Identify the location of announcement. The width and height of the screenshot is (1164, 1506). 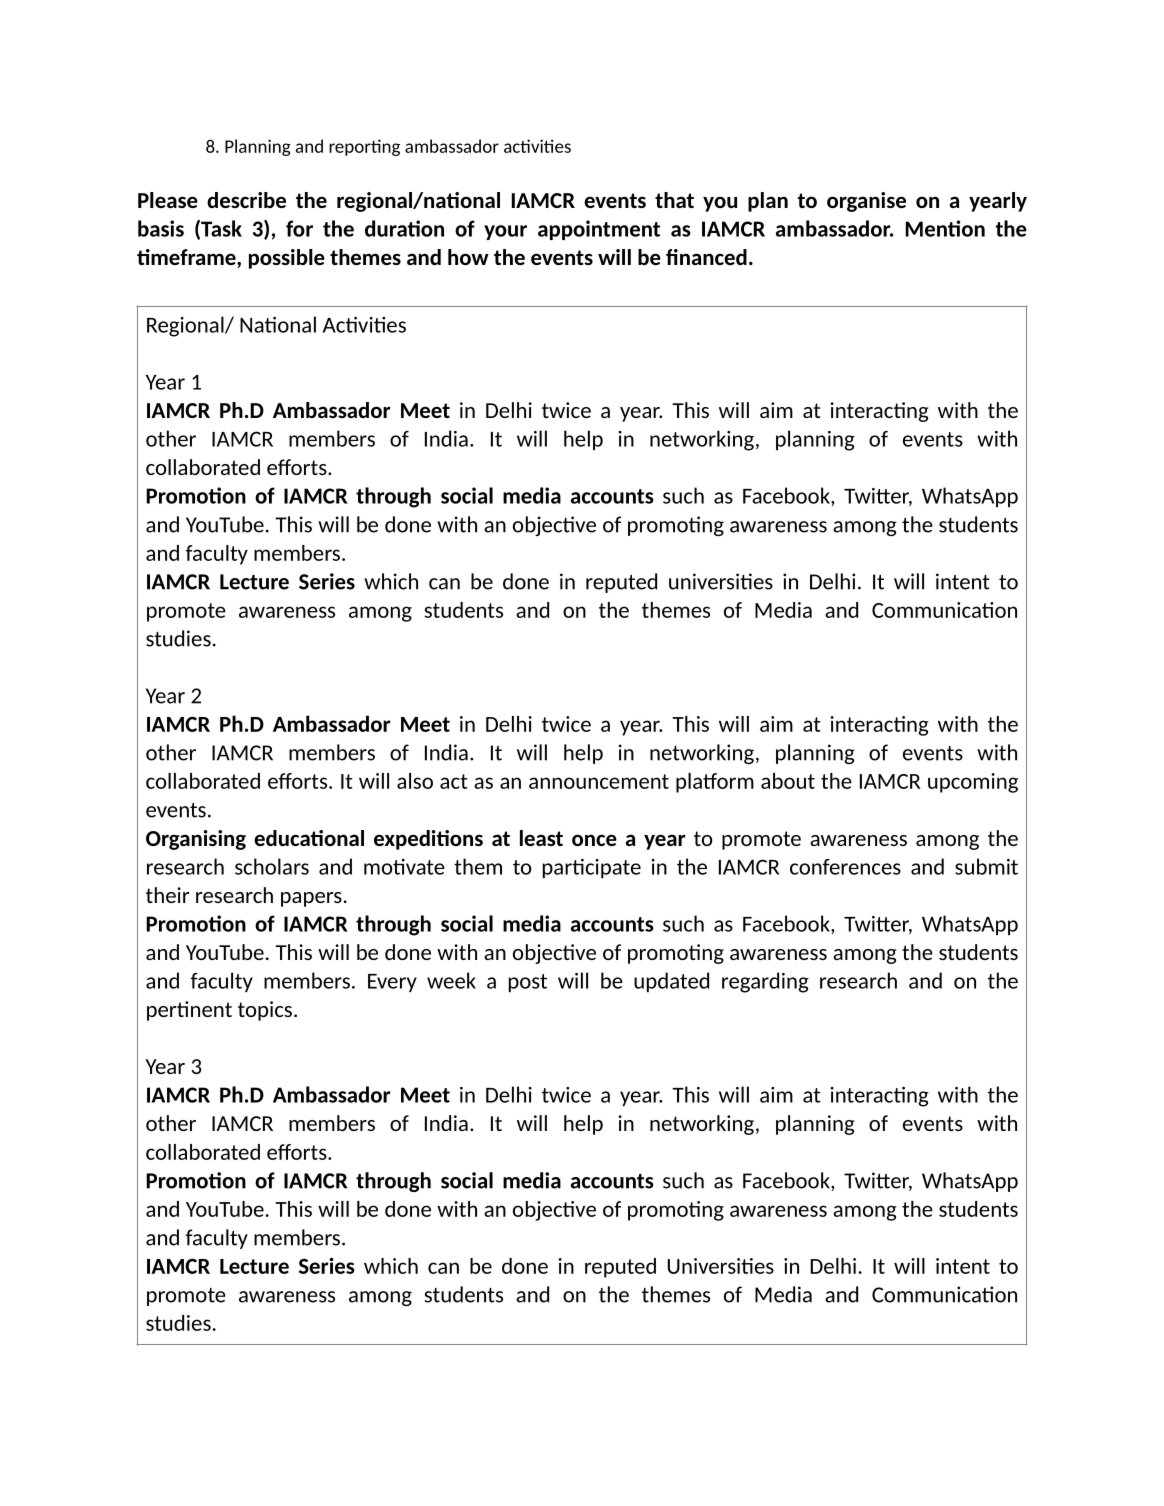
(599, 781).
